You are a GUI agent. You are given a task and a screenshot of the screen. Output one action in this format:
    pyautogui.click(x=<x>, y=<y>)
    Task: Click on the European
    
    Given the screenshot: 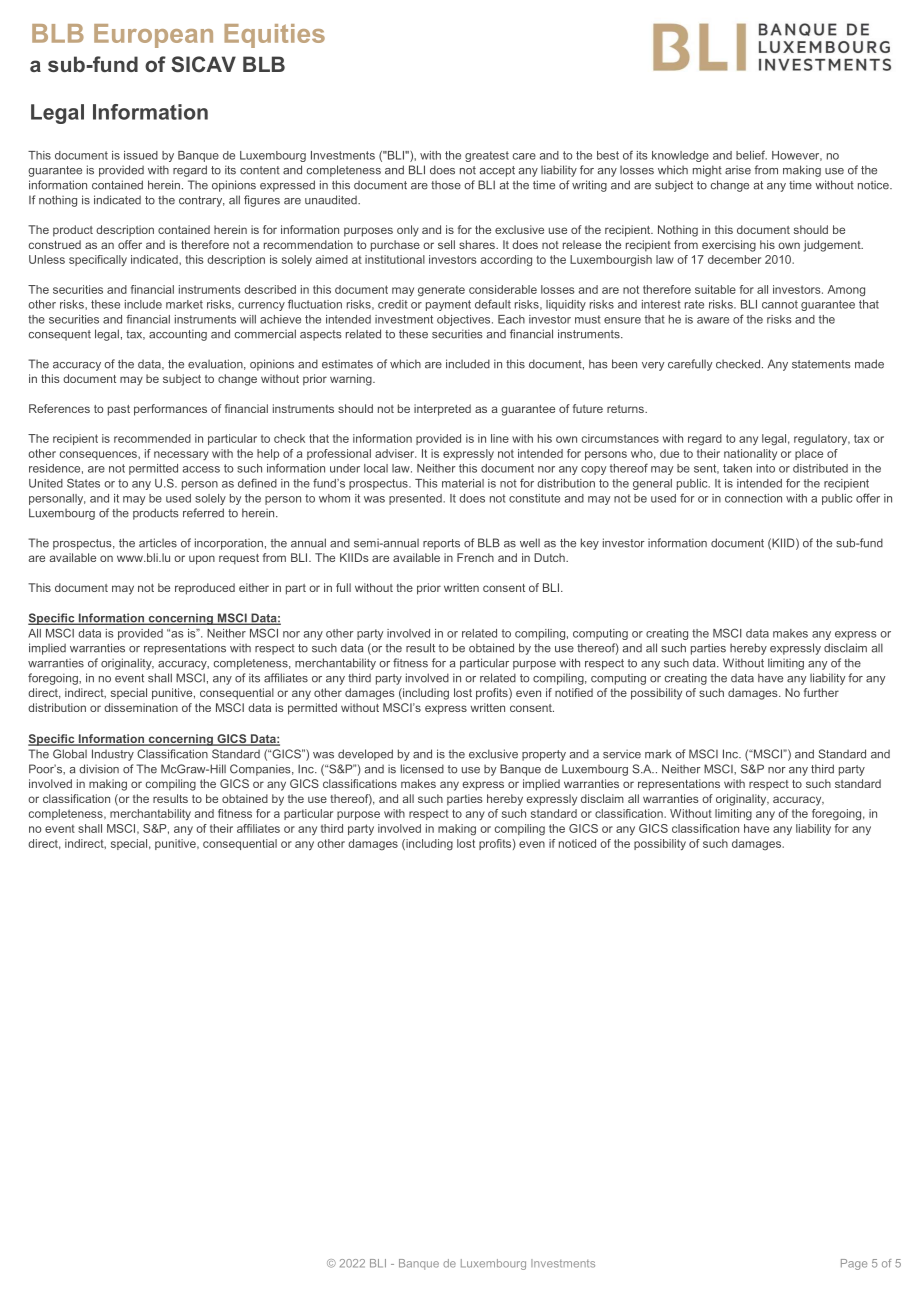 What is the action you would take?
    pyautogui.click(x=153, y=36)
